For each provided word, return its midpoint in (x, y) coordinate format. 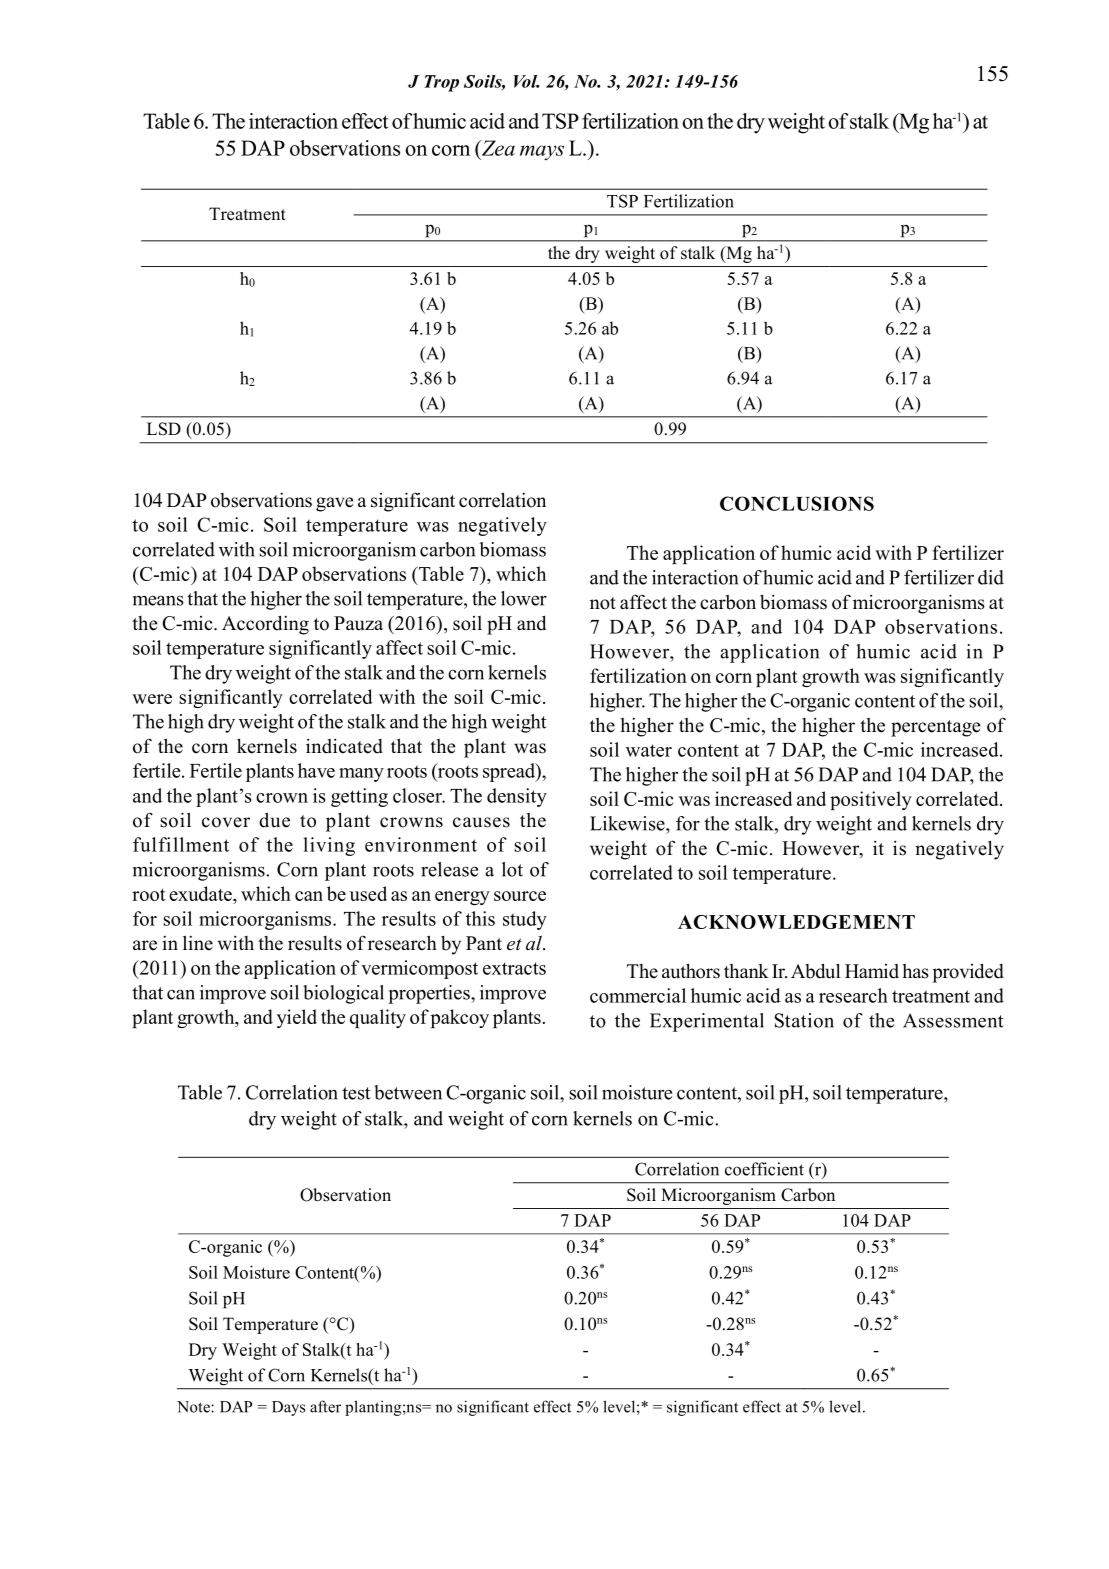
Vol (526, 81)
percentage (935, 728)
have (316, 770)
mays (542, 153)
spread (510, 772)
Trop (441, 83)
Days (288, 1408)
